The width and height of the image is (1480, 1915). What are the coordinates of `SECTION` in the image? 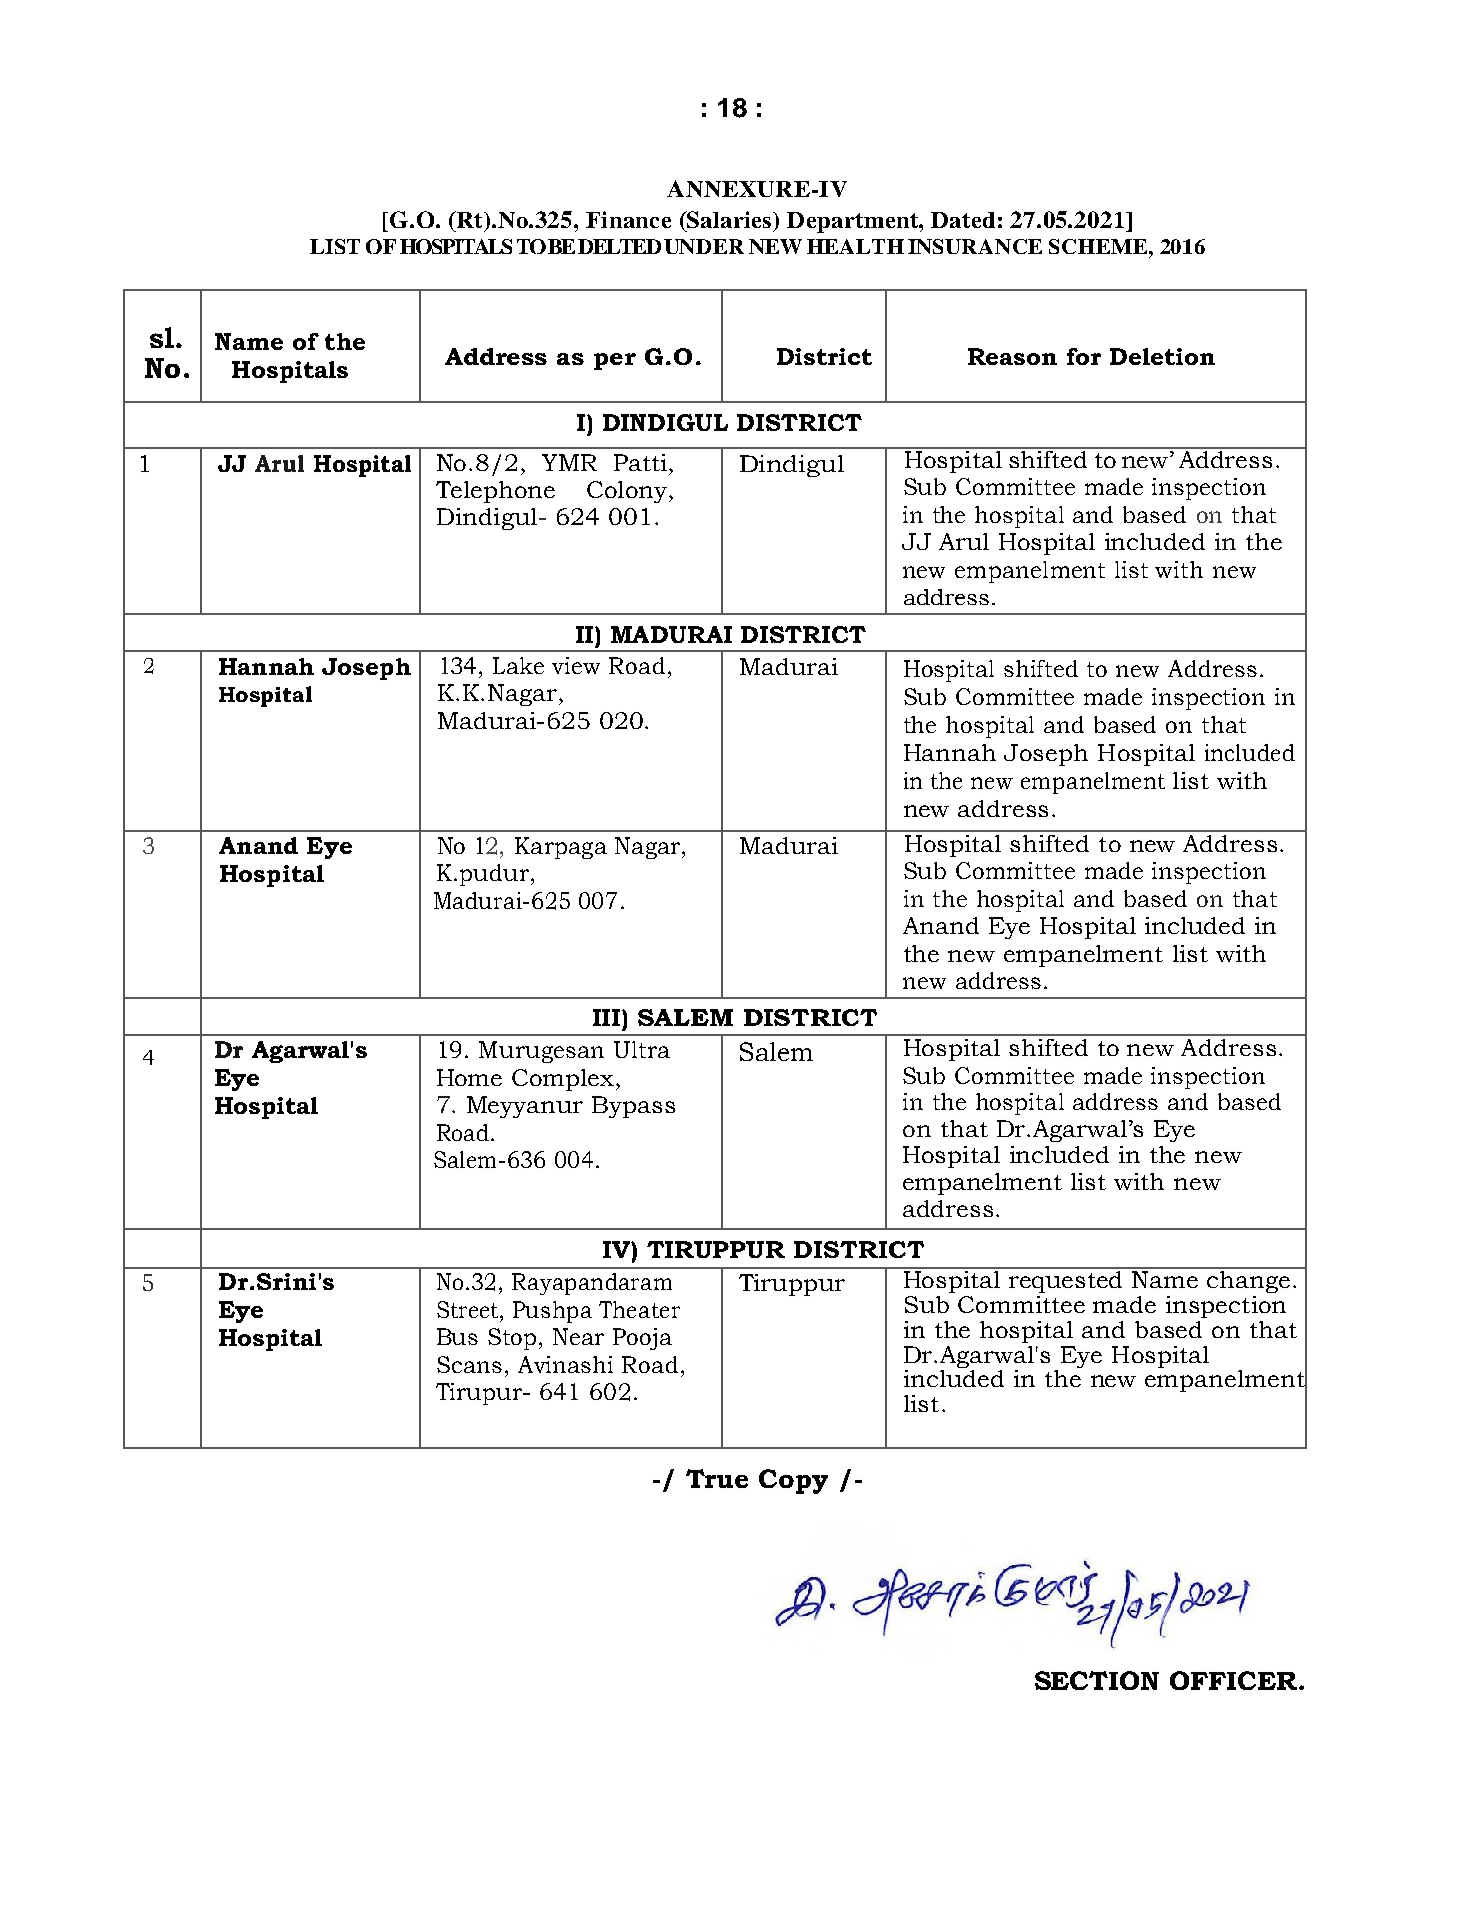 It's located at (1097, 1680).
